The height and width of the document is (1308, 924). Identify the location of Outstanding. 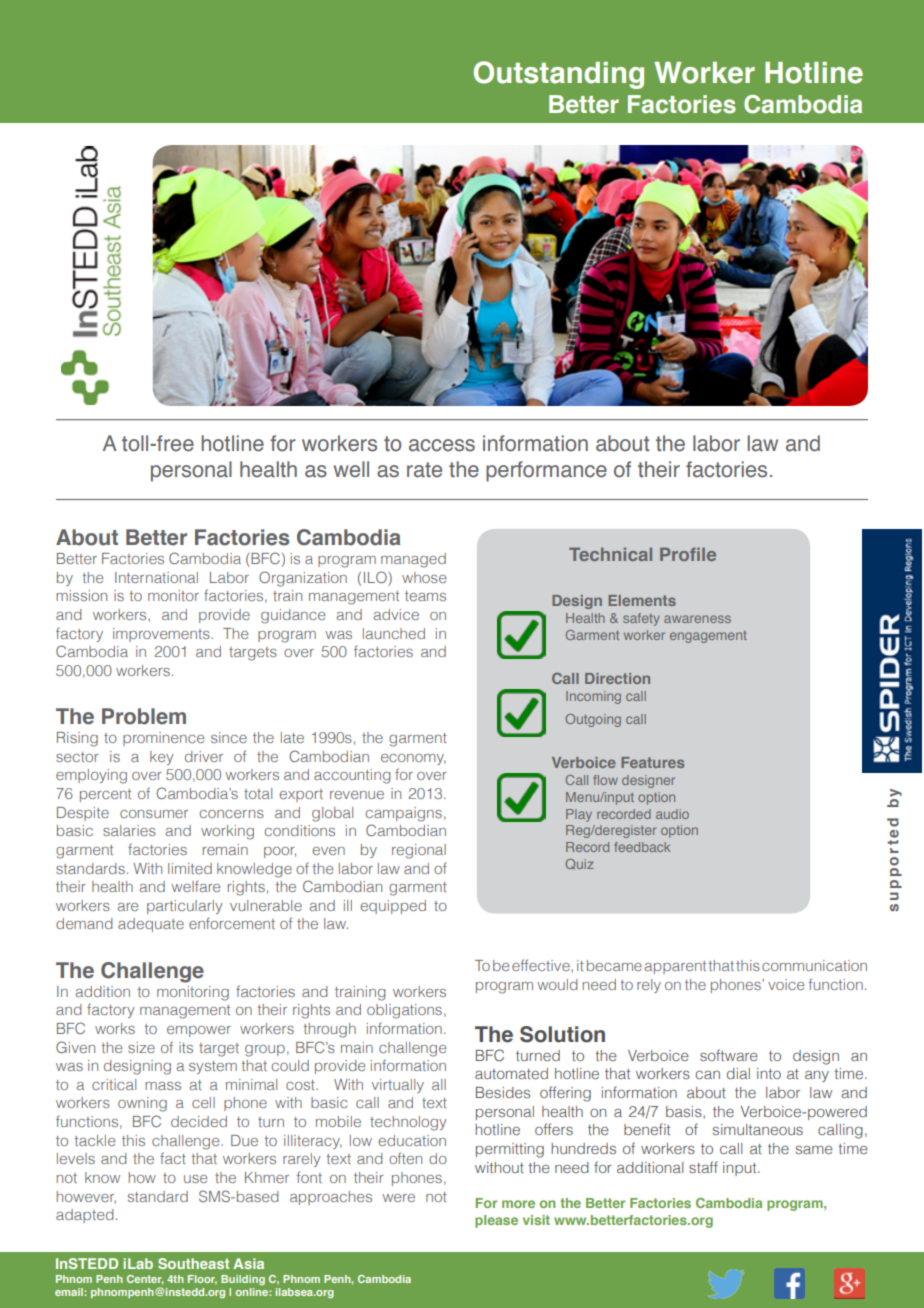
(559, 75).
